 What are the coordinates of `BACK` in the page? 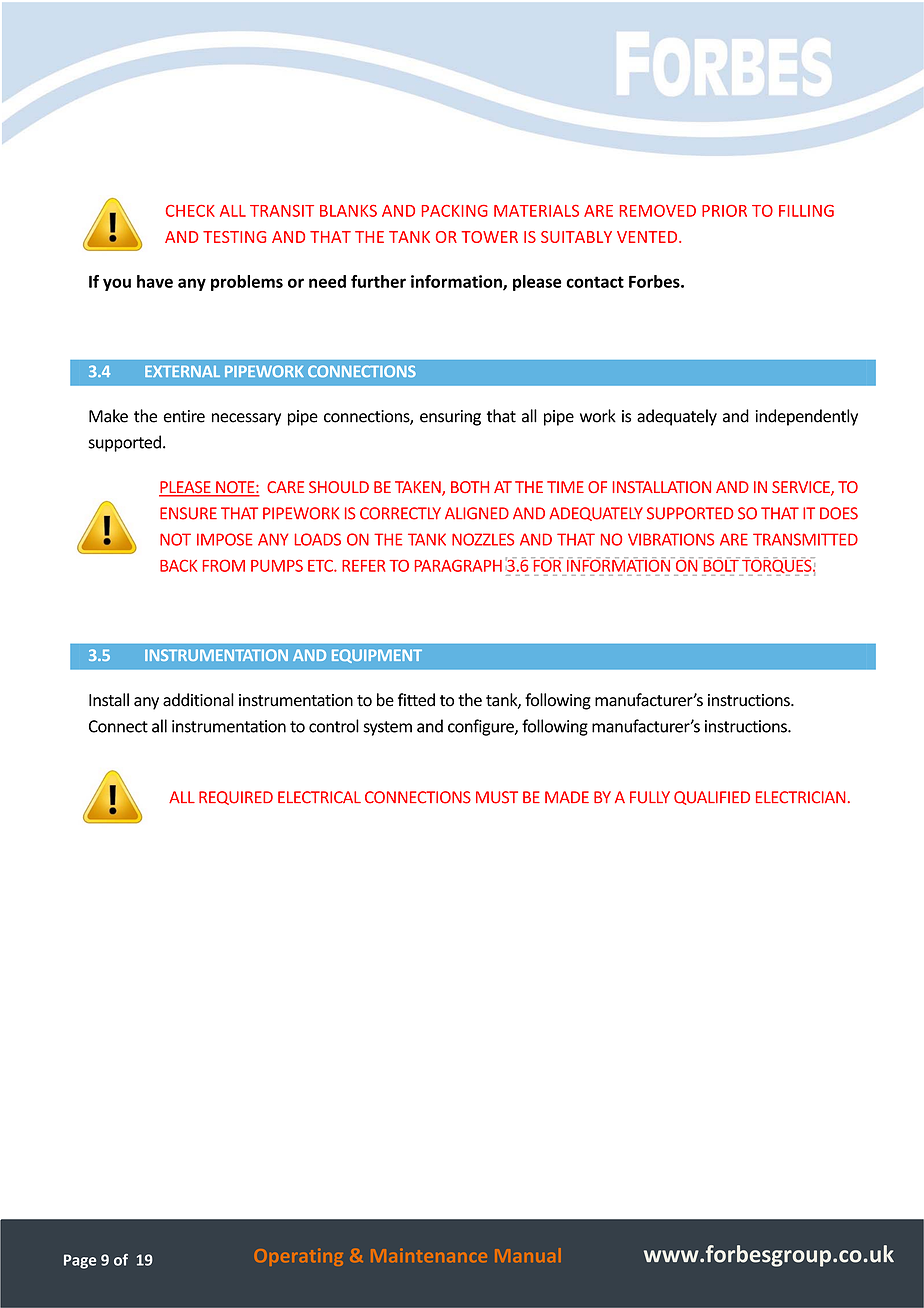 It's located at (178, 565).
